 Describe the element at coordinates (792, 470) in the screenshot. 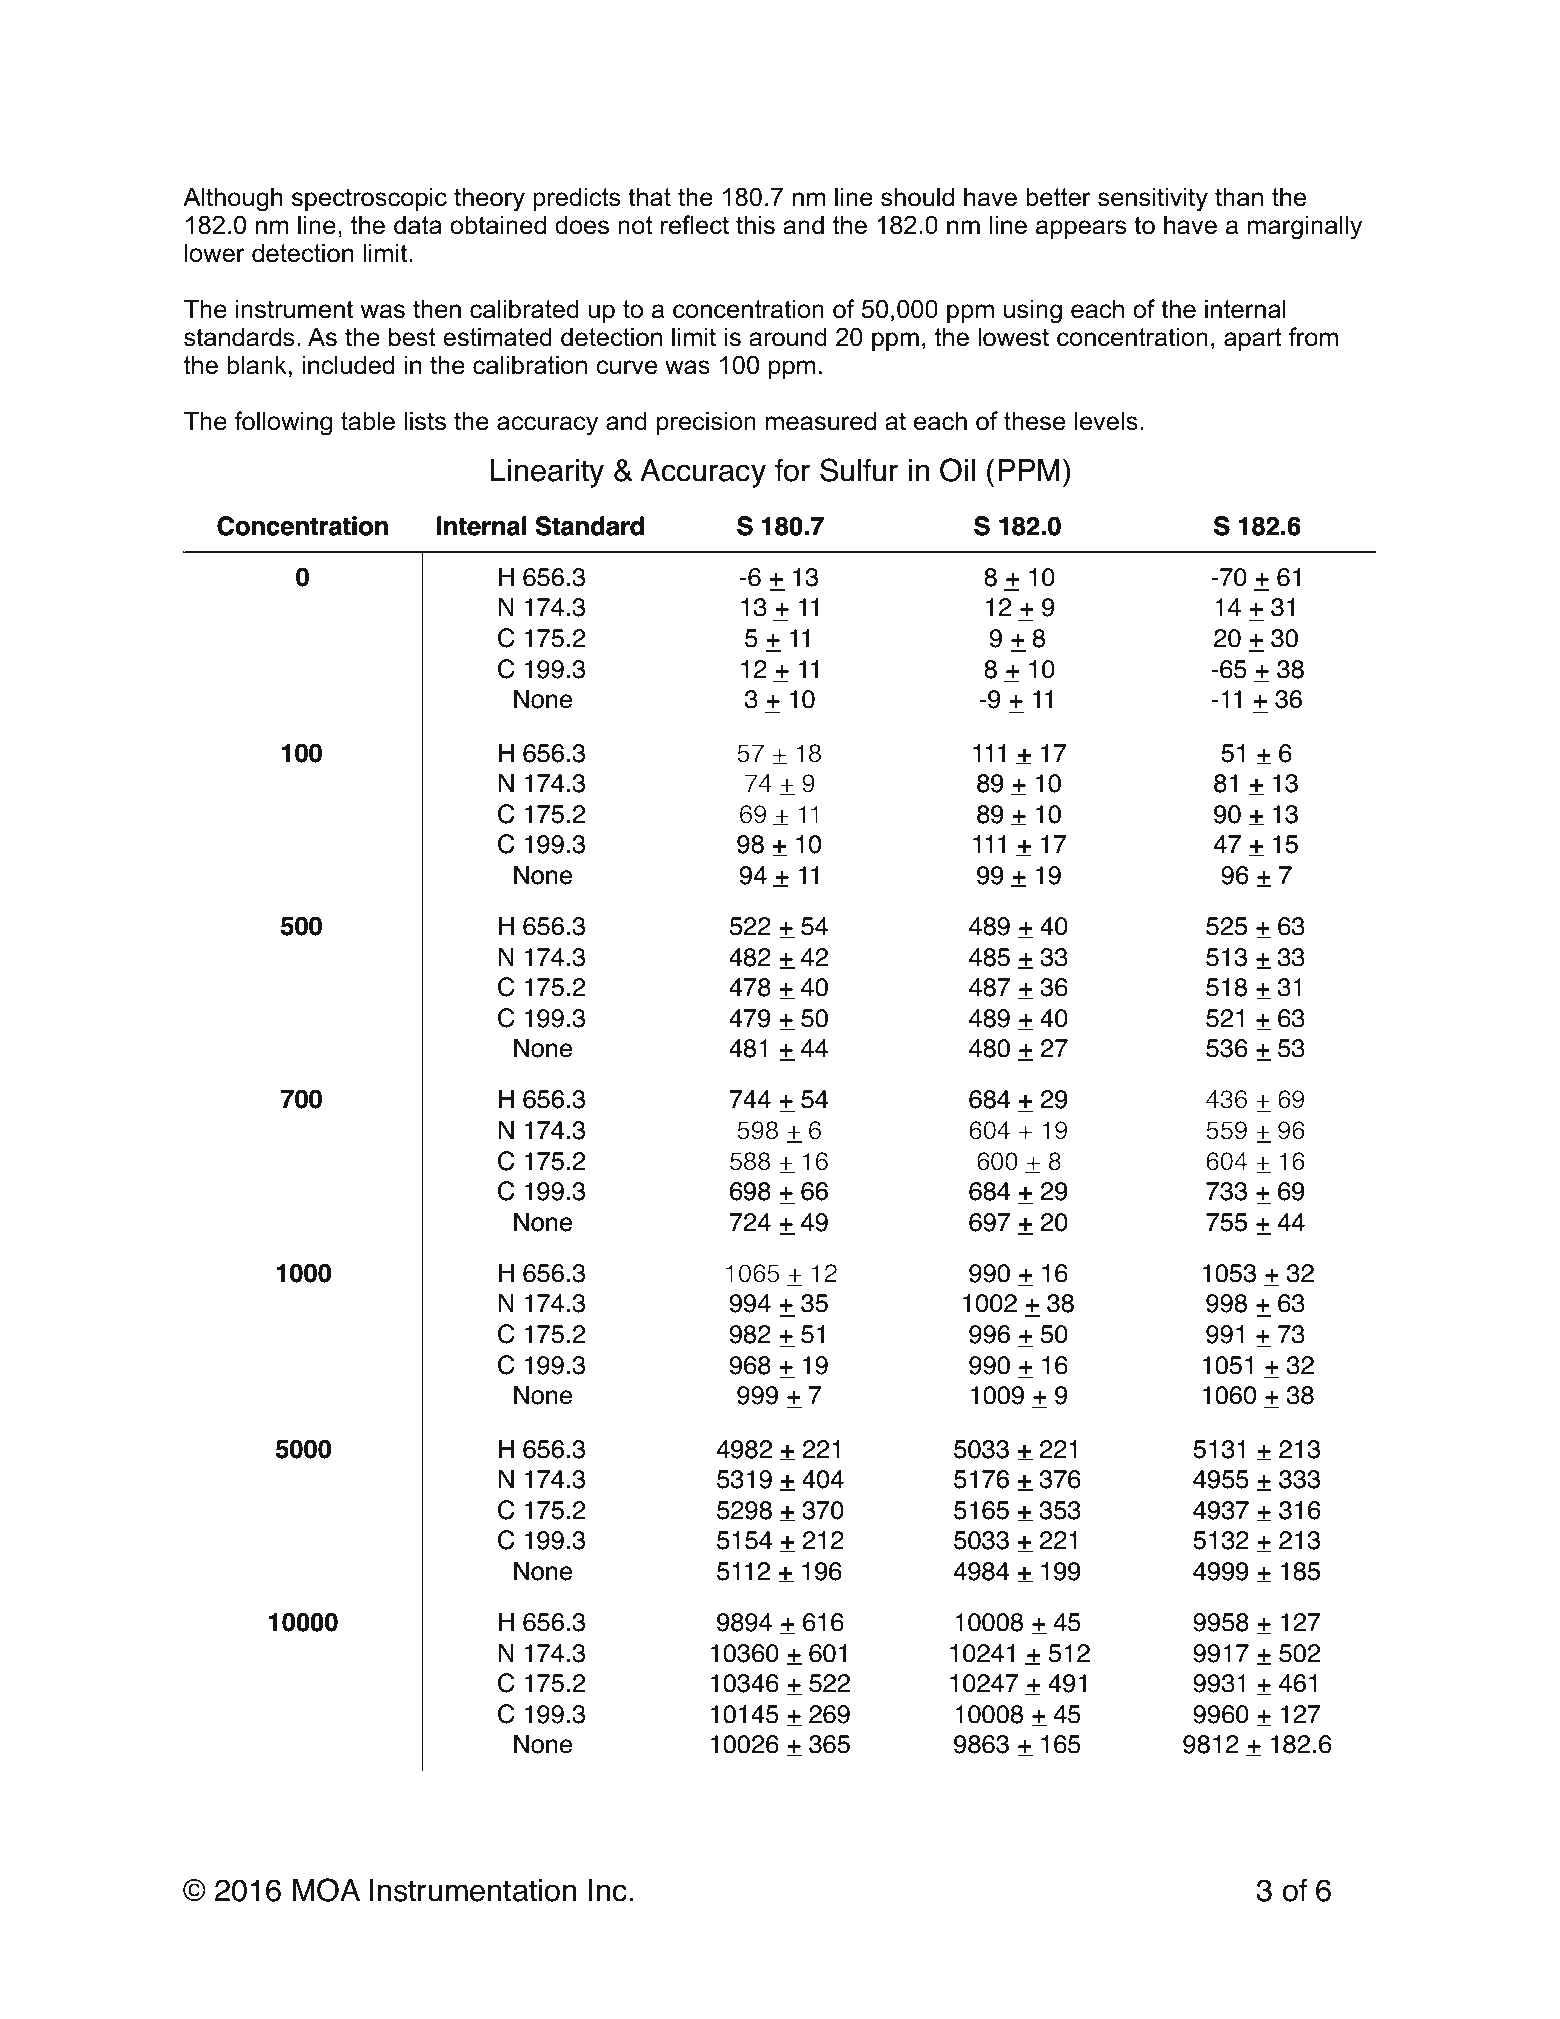

I see `for` at that location.
